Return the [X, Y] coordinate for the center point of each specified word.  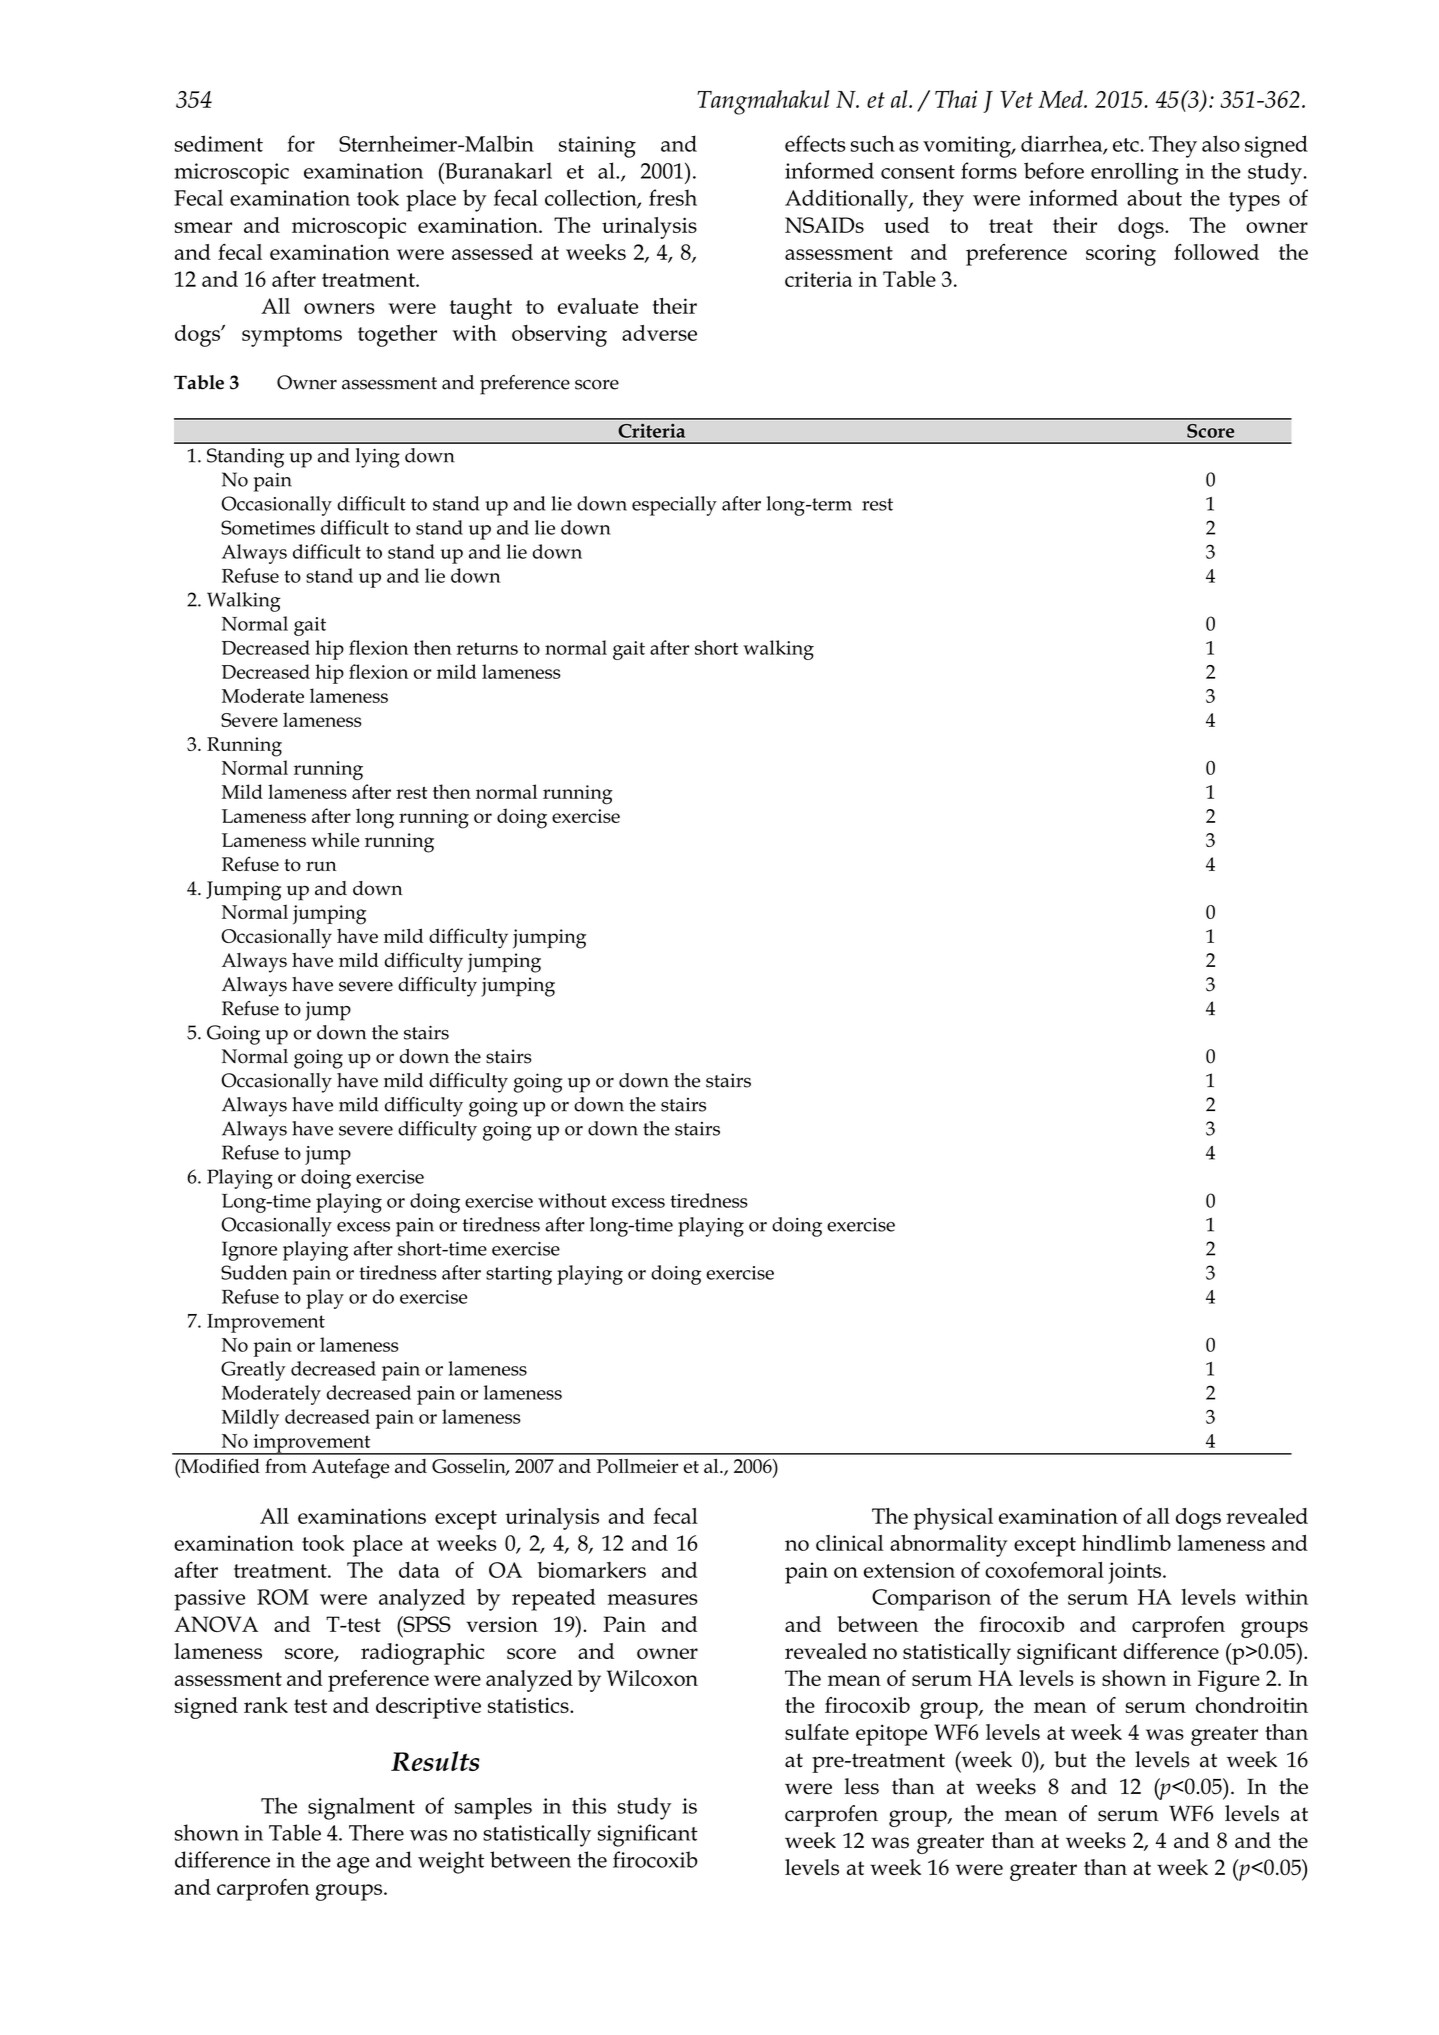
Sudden [254, 1272]
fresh [673, 197]
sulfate [817, 1732]
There [376, 1832]
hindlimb [1126, 1543]
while [335, 839]
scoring [1121, 255]
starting [519, 1275]
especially [674, 506]
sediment [219, 143]
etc [1127, 145]
